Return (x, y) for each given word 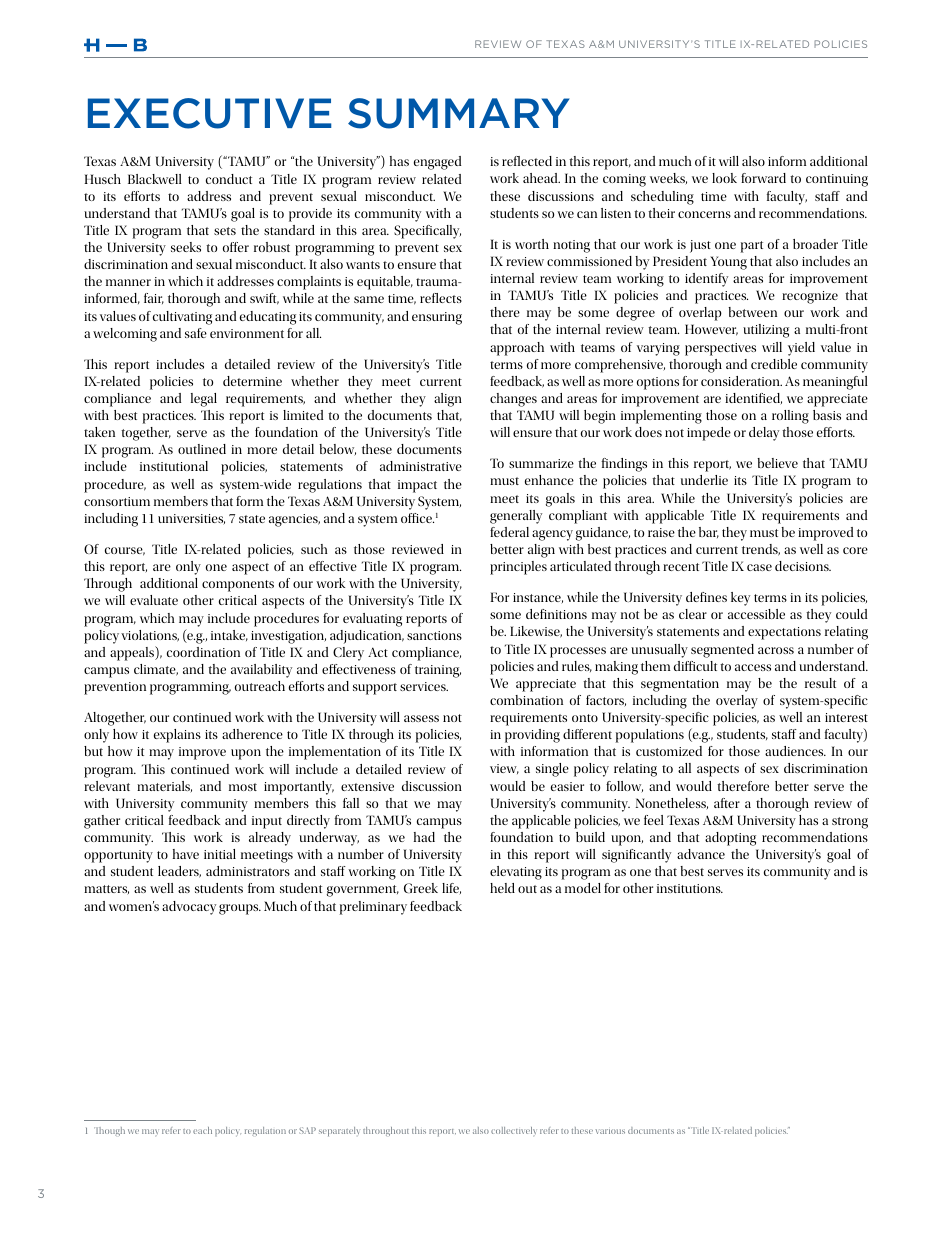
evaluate (154, 600)
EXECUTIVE (209, 113)
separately (339, 1132)
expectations (784, 633)
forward (763, 178)
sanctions (434, 635)
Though (109, 1131)
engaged (437, 163)
